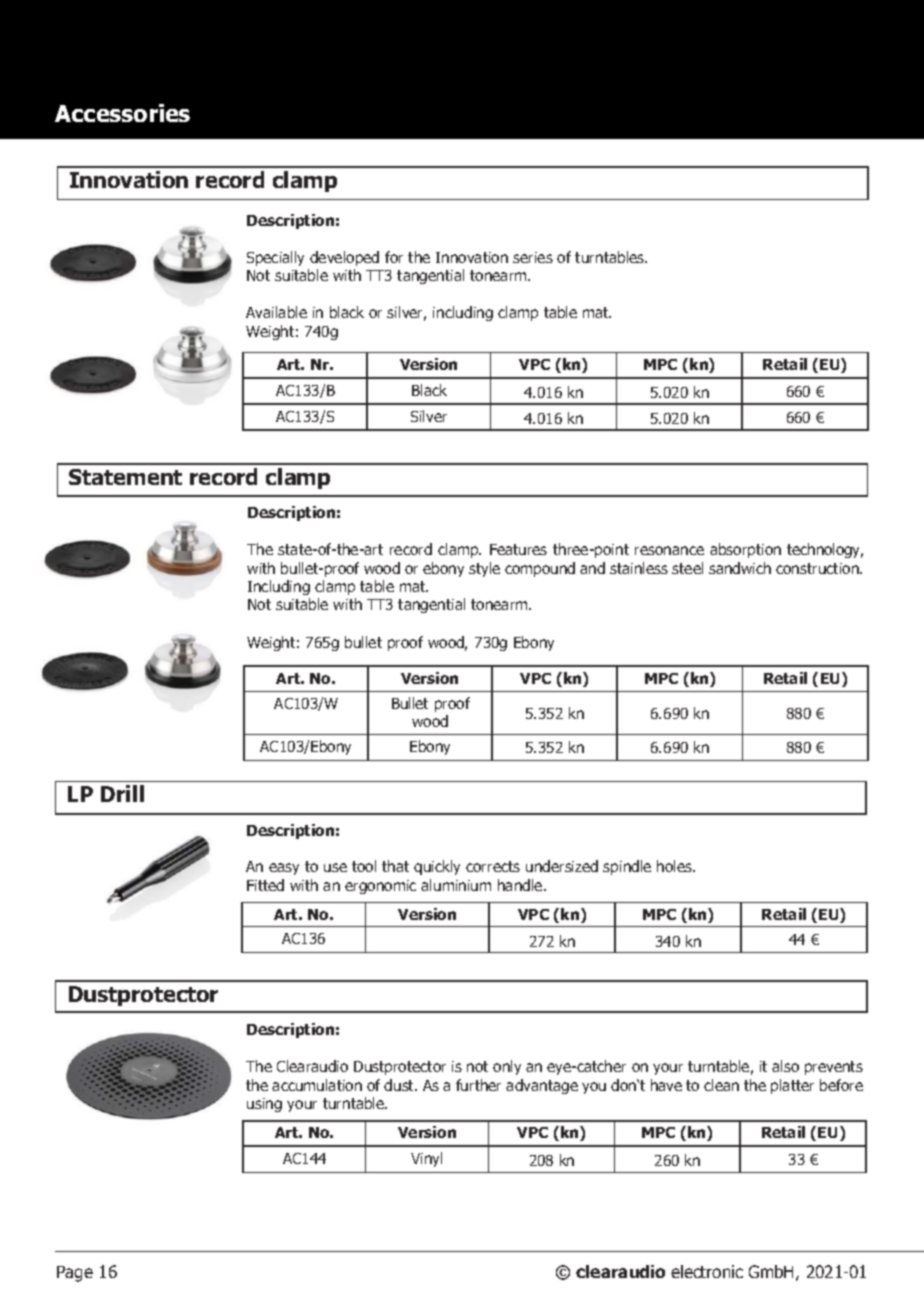 The image size is (924, 1307). Describe the element at coordinates (344, 258) in the image. I see `developed` at that location.
